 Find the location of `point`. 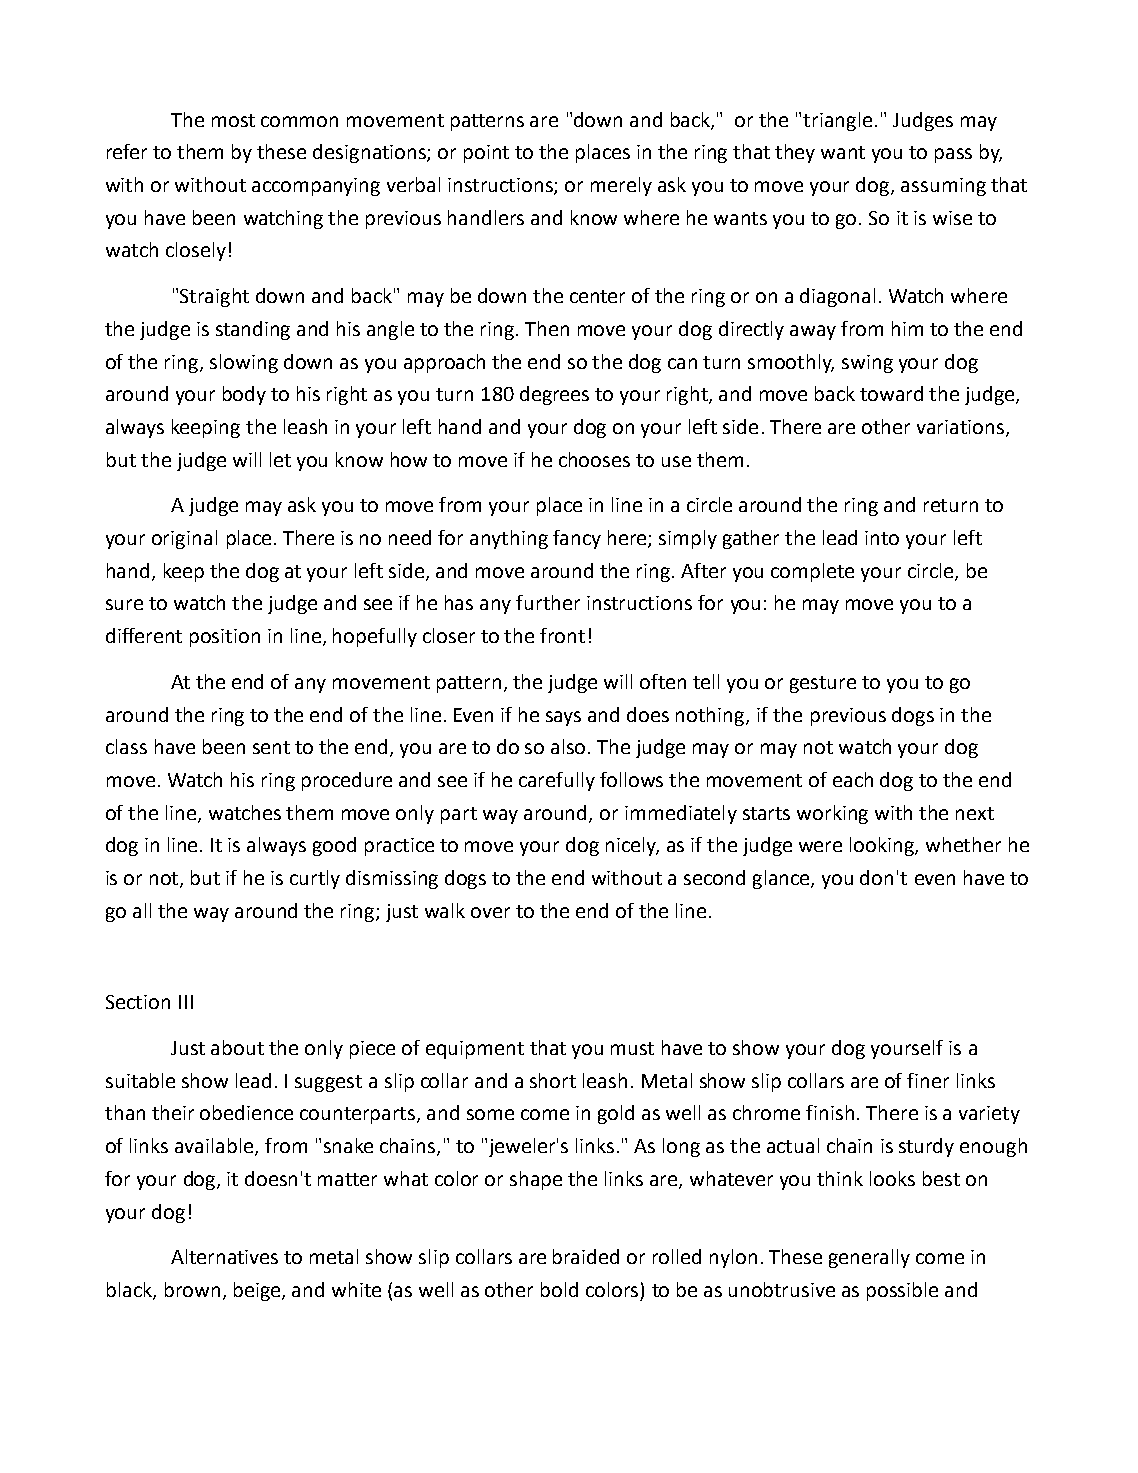

point is located at coordinates (486, 154).
